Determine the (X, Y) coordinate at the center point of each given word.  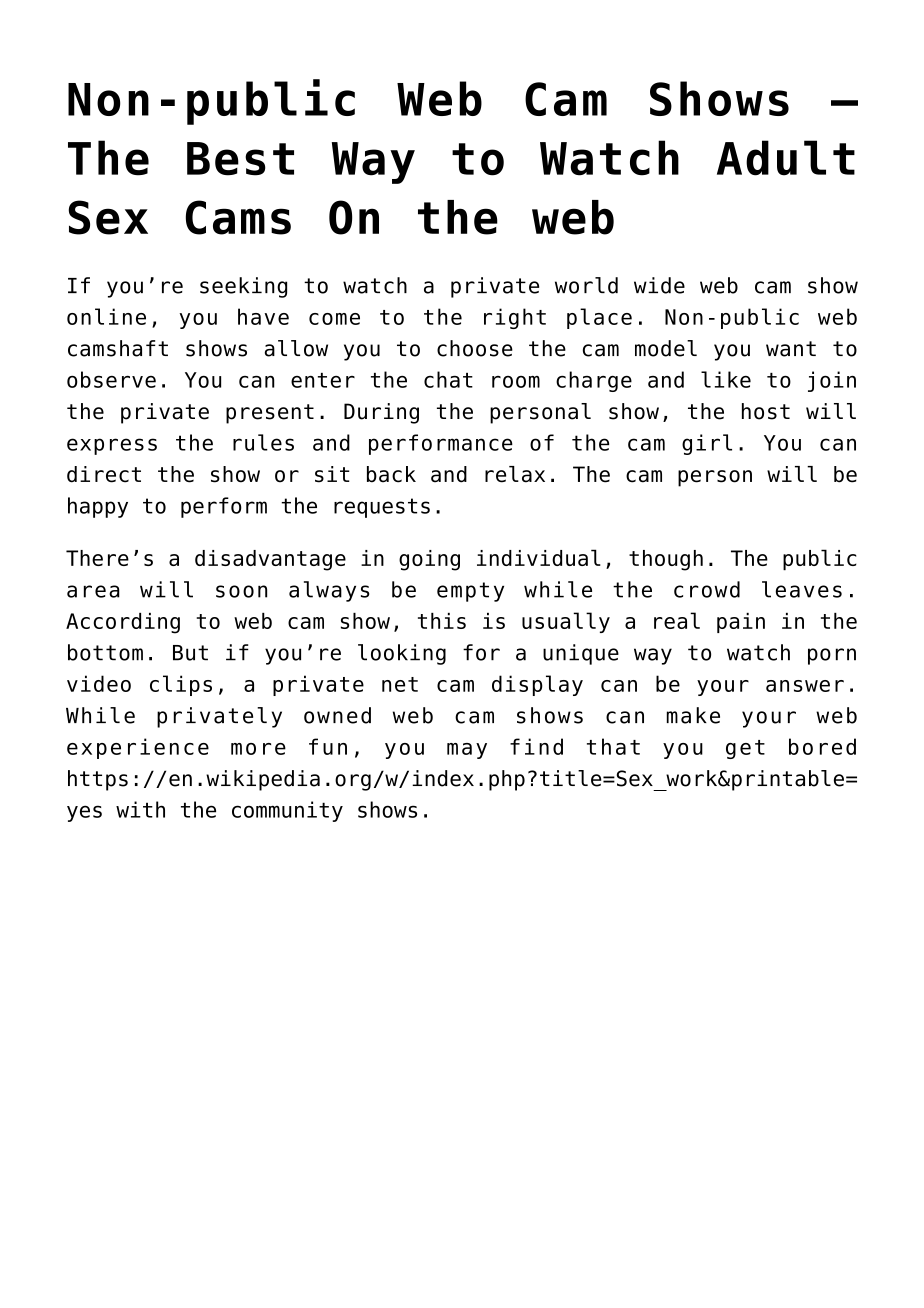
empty (470, 592)
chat (448, 379)
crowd (707, 589)
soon (241, 591)
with (140, 809)
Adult (786, 158)
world (586, 285)
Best (240, 159)
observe (111, 379)
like (726, 379)
